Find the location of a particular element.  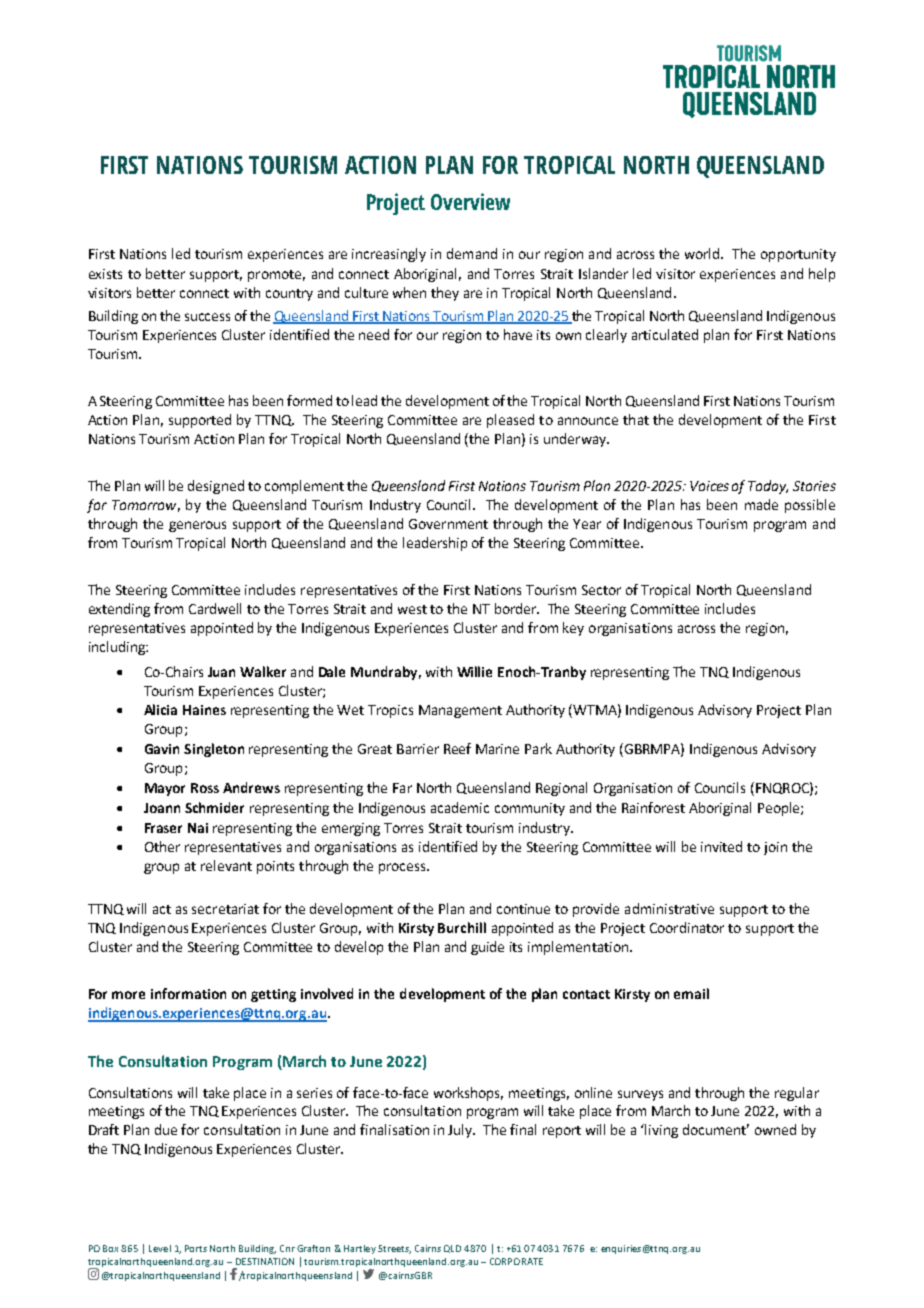

secretariat is located at coordinates (225, 909).
